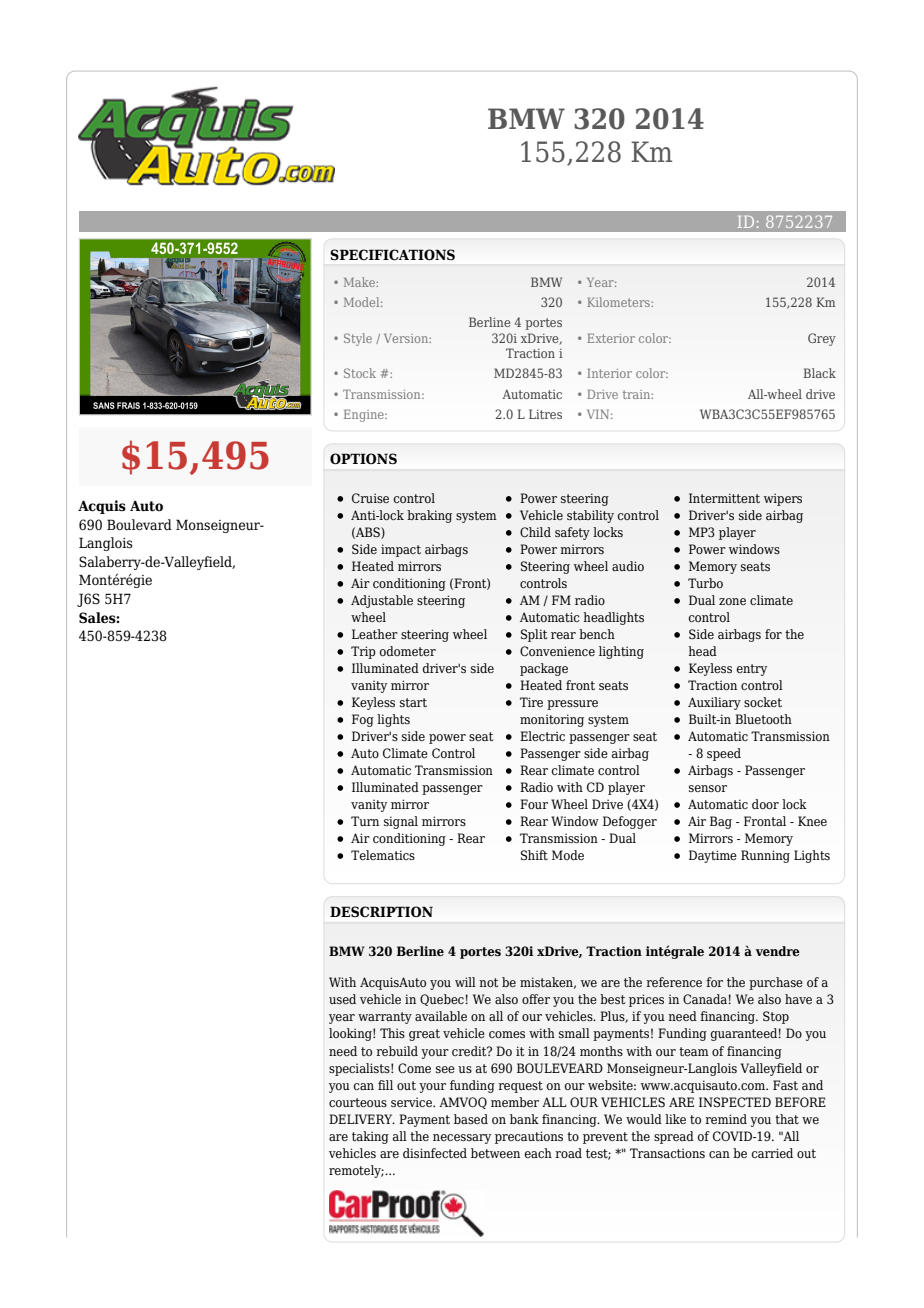 The height and width of the document is (1308, 924). What do you see at coordinates (708, 788) in the document?
I see `sensor` at bounding box center [708, 788].
